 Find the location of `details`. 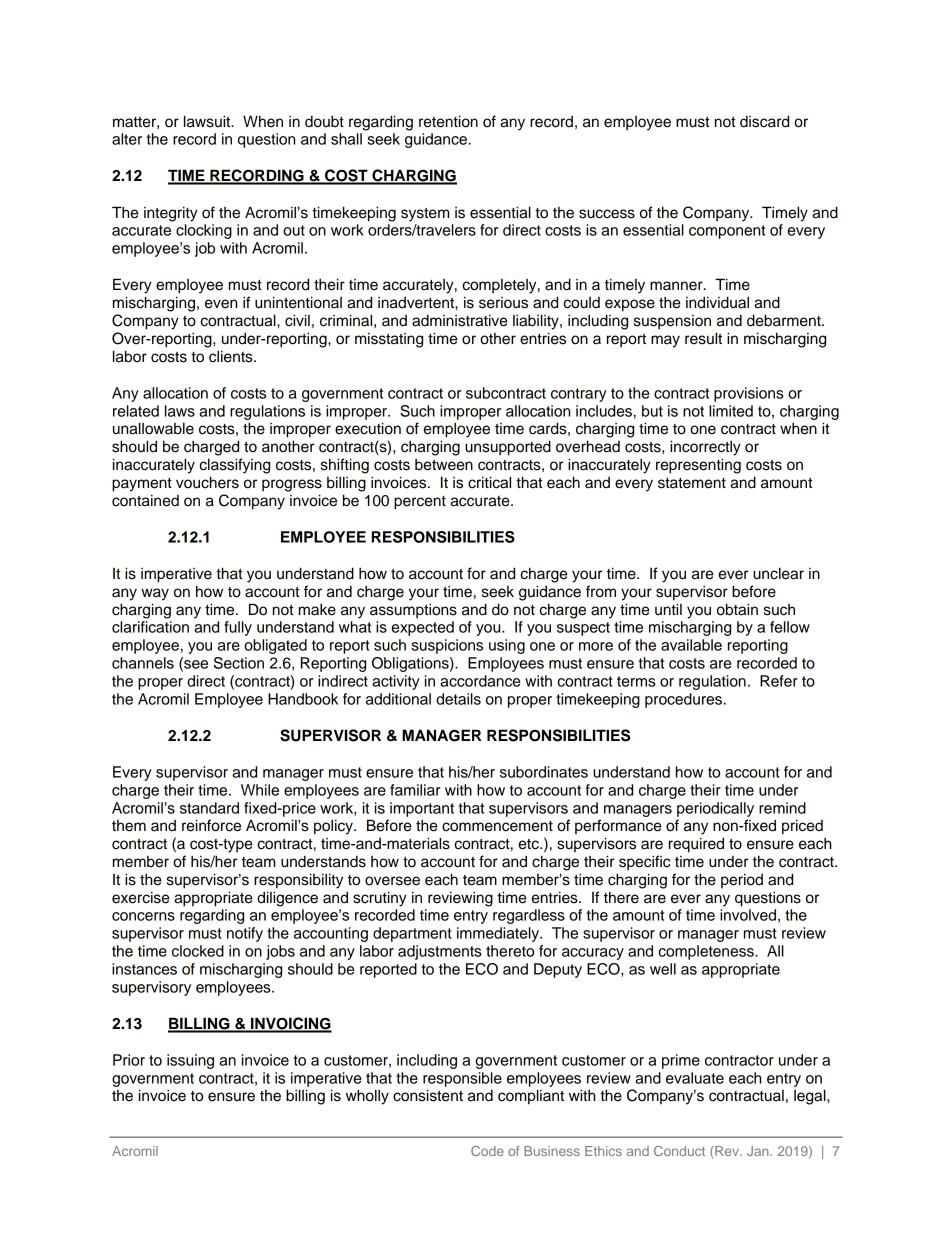

details is located at coordinates (458, 699).
